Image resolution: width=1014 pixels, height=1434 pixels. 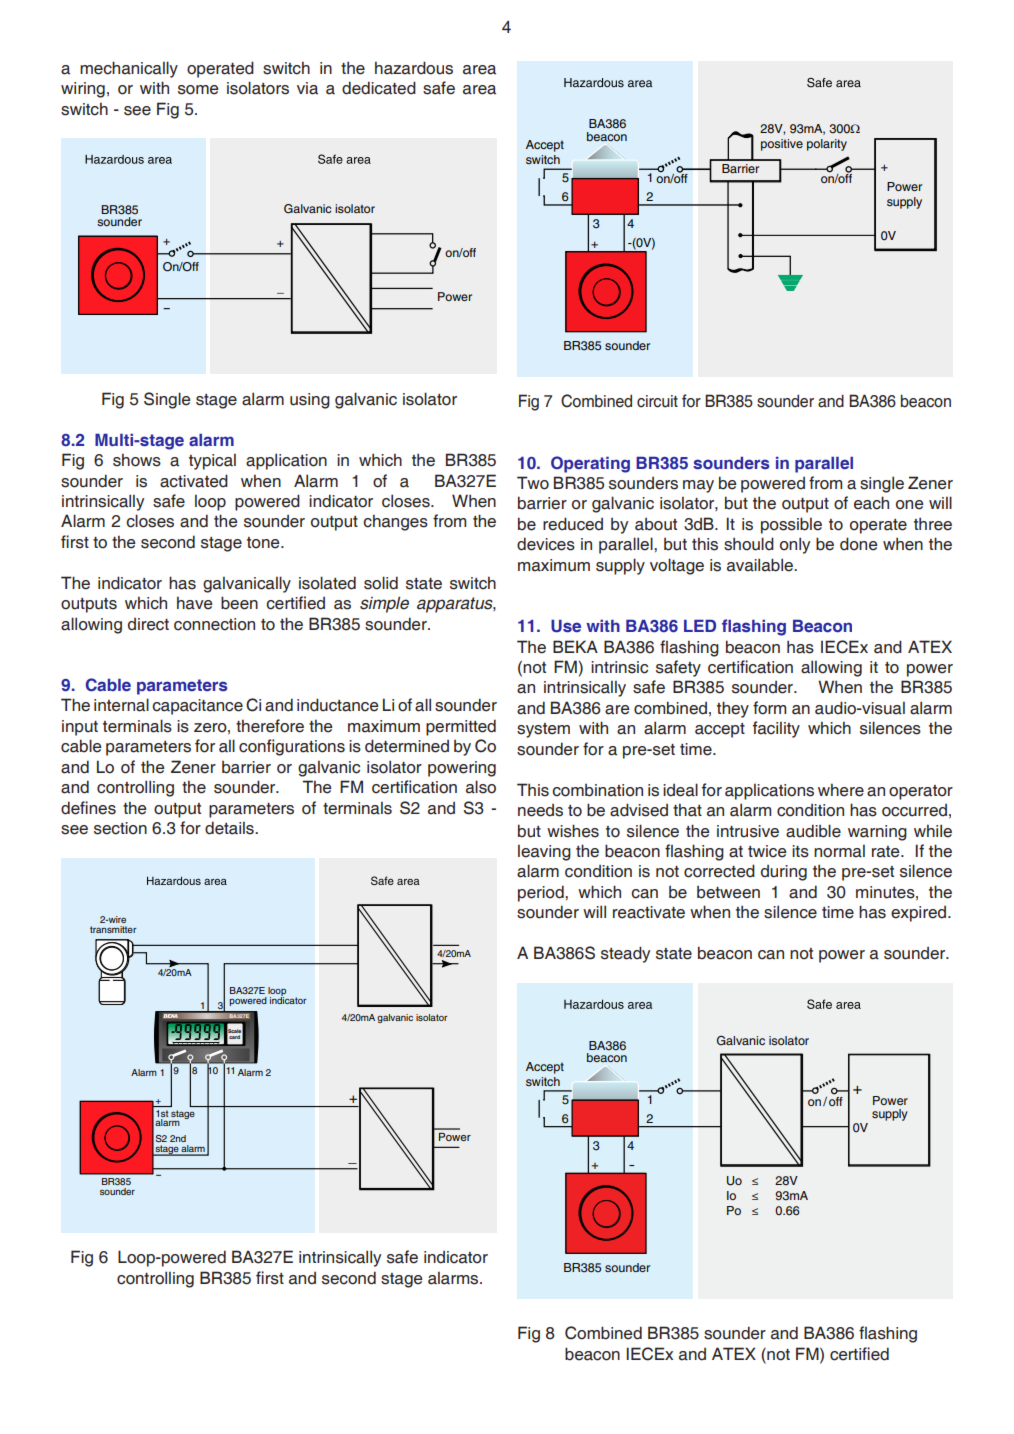 What do you see at coordinates (543, 730) in the screenshot?
I see `system` at bounding box center [543, 730].
